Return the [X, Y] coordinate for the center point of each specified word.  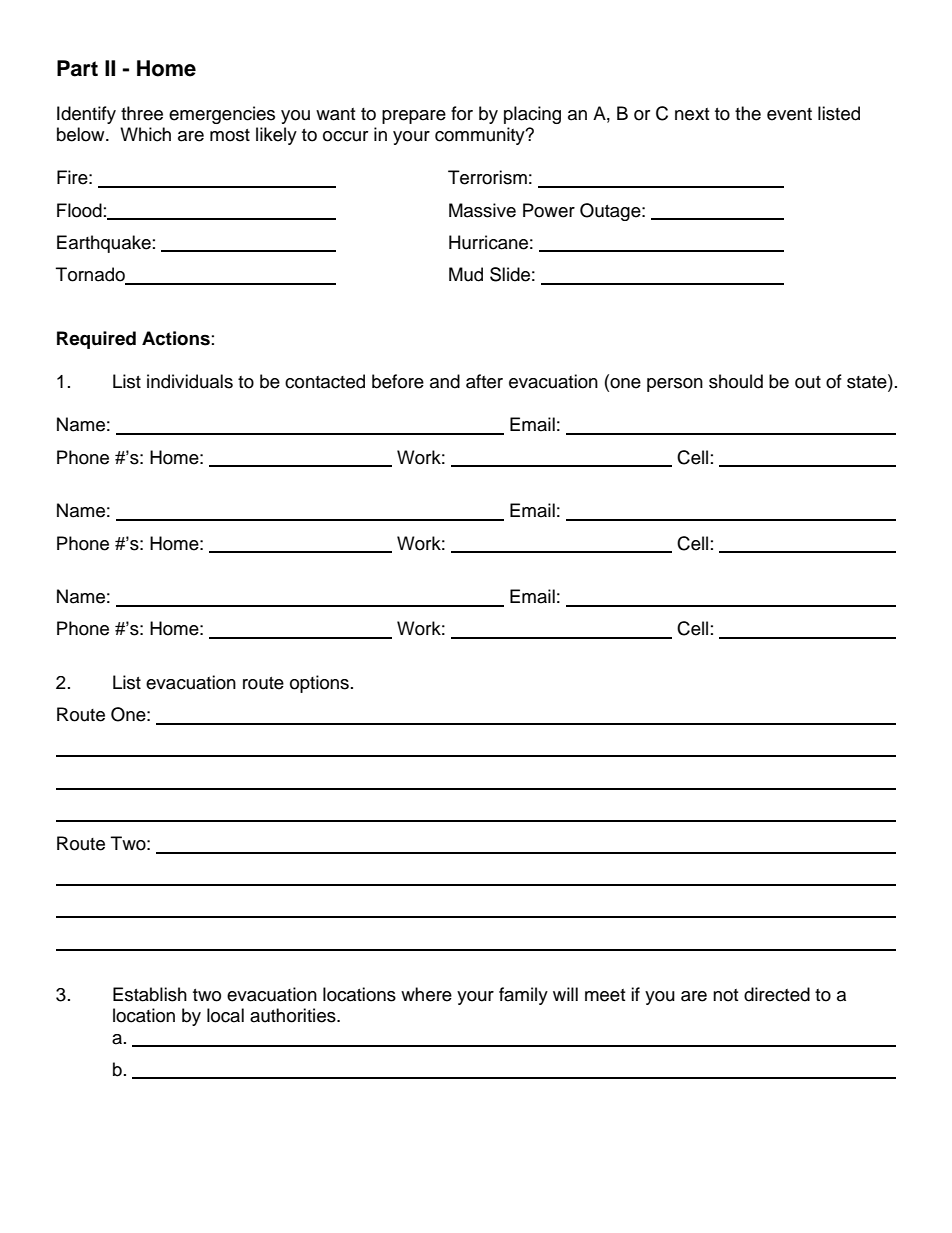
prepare [414, 117]
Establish [150, 994]
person [675, 385]
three [142, 113]
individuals [190, 381]
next [692, 114]
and [445, 381]
